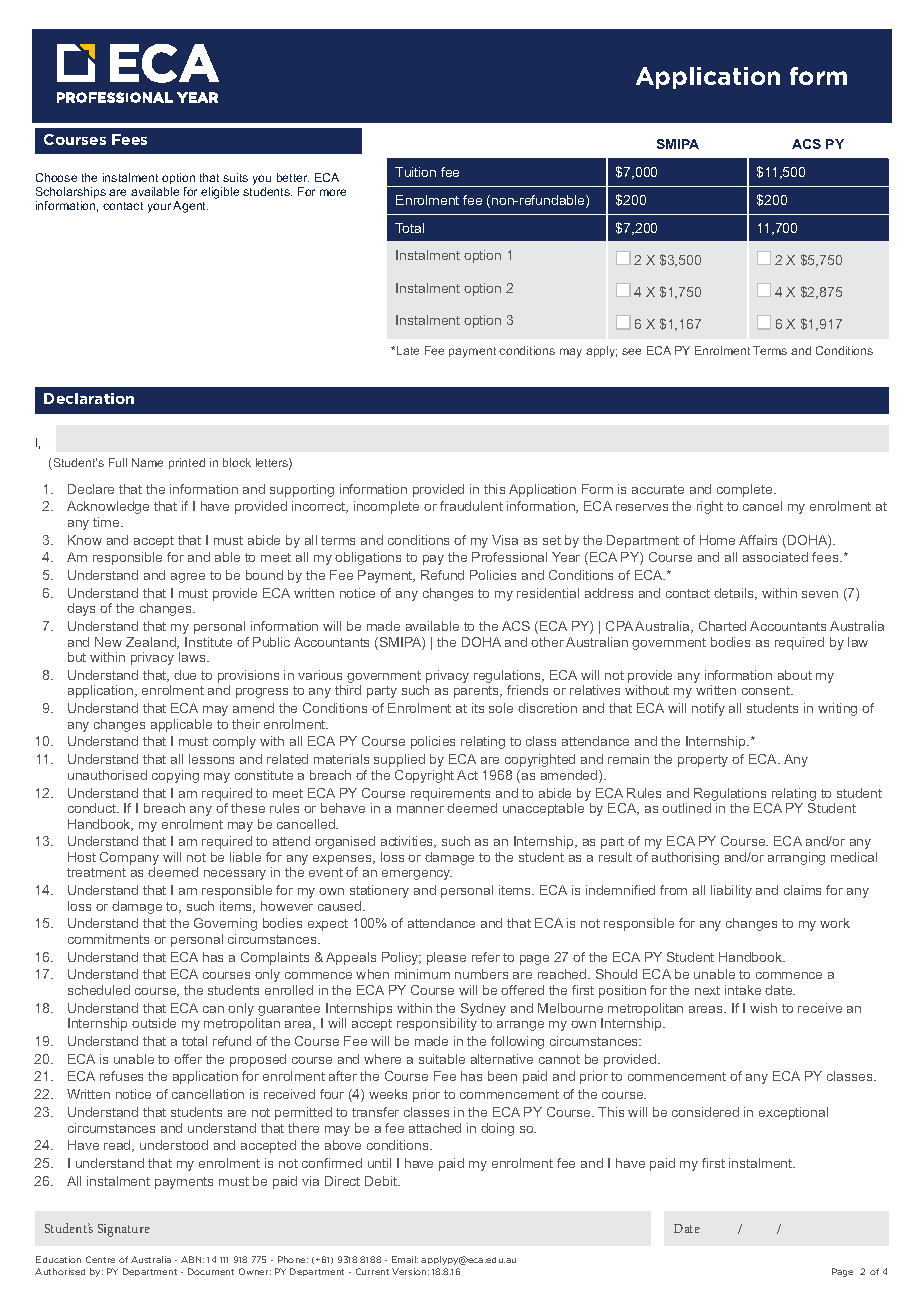  Describe the element at coordinates (415, 172) in the page. I see `Tuition` at that location.
